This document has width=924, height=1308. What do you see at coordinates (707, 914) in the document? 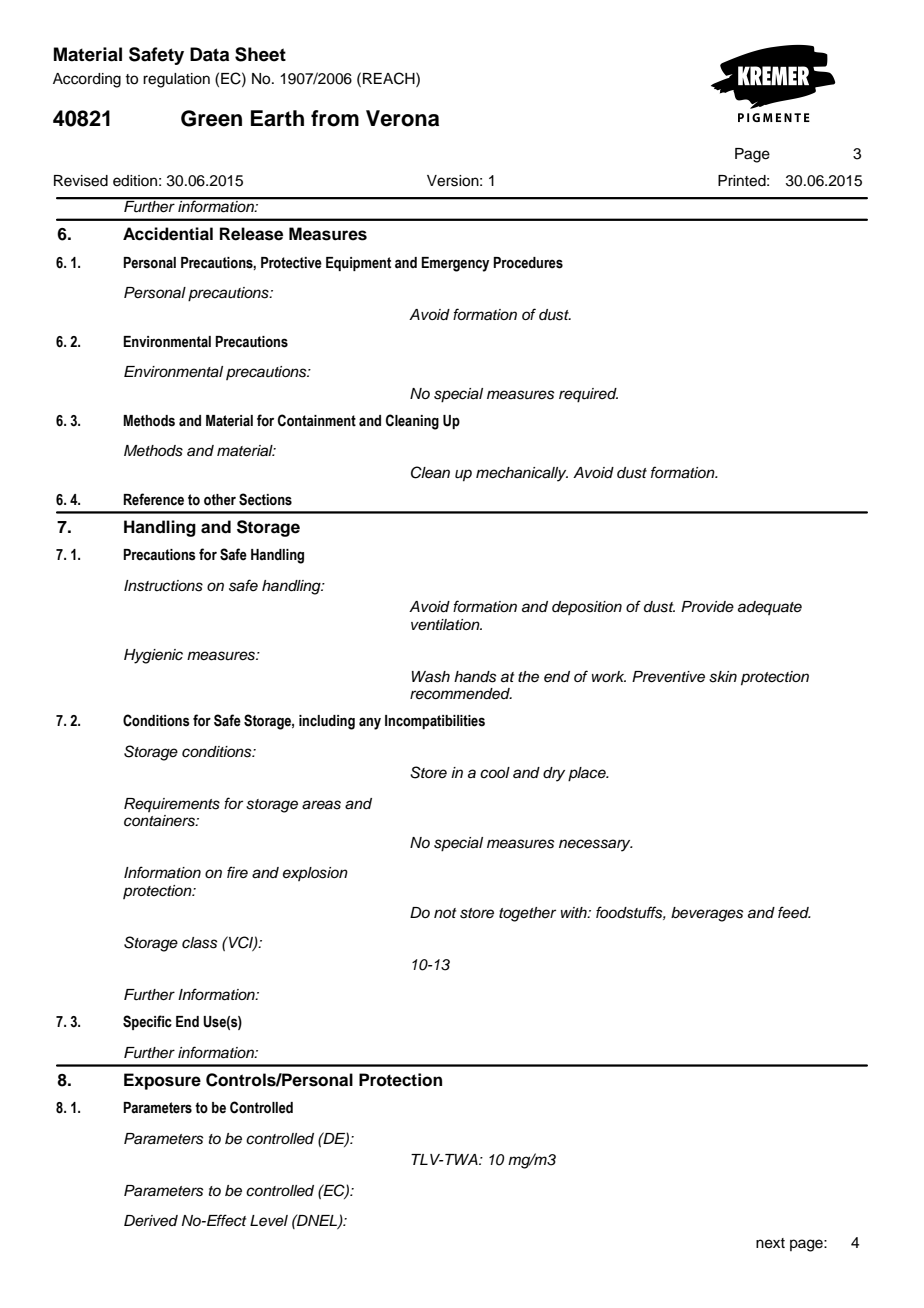
I see `beverages` at bounding box center [707, 914].
